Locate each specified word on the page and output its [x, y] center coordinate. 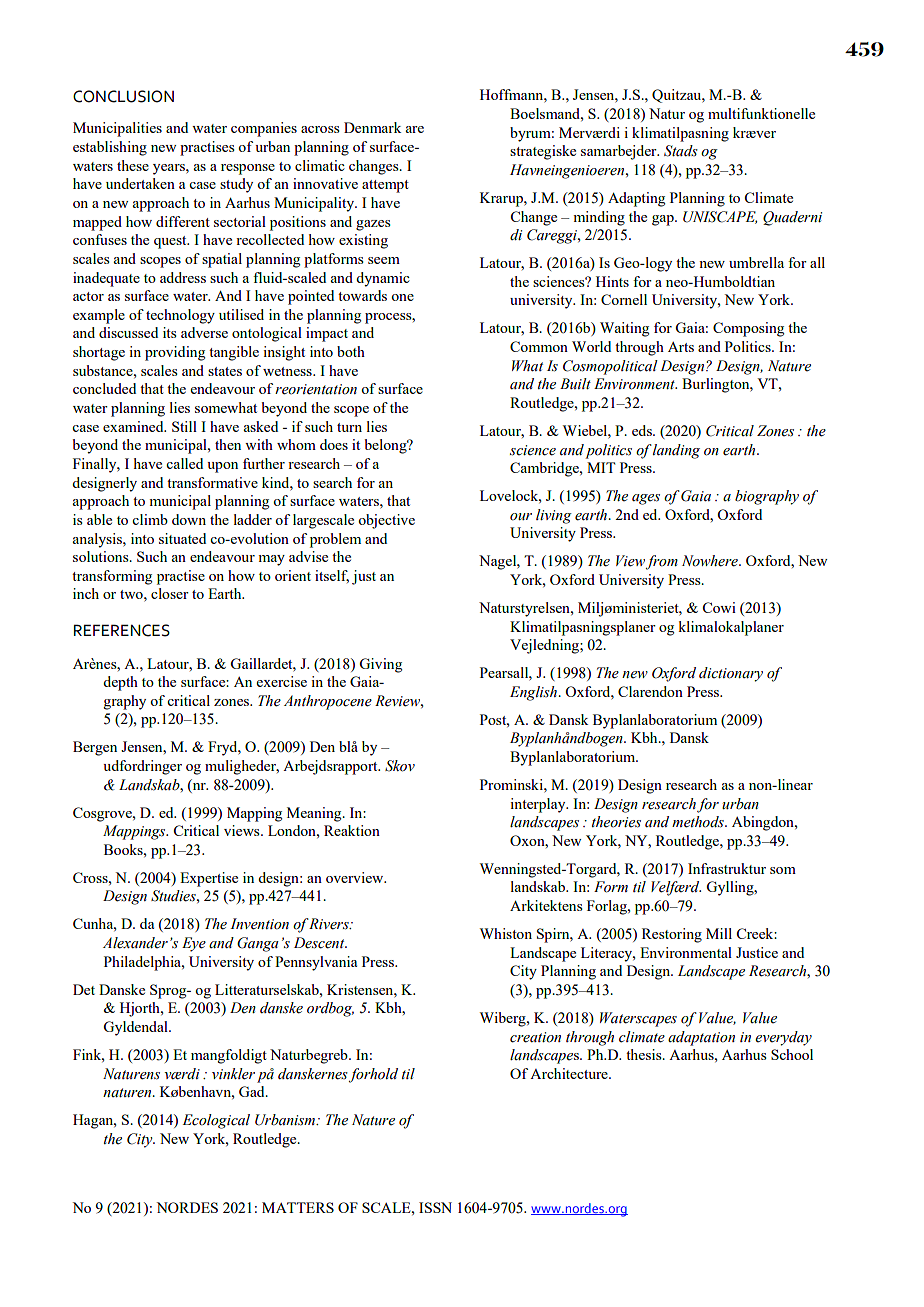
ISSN [435, 1207]
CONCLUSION [123, 96]
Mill [719, 933]
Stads [681, 151]
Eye [194, 944]
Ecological [216, 1121]
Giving [380, 665]
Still [184, 426]
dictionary [731, 674]
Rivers [329, 924]
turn [349, 427]
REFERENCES [122, 630]
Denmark [373, 127]
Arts [681, 347]
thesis [645, 1054]
